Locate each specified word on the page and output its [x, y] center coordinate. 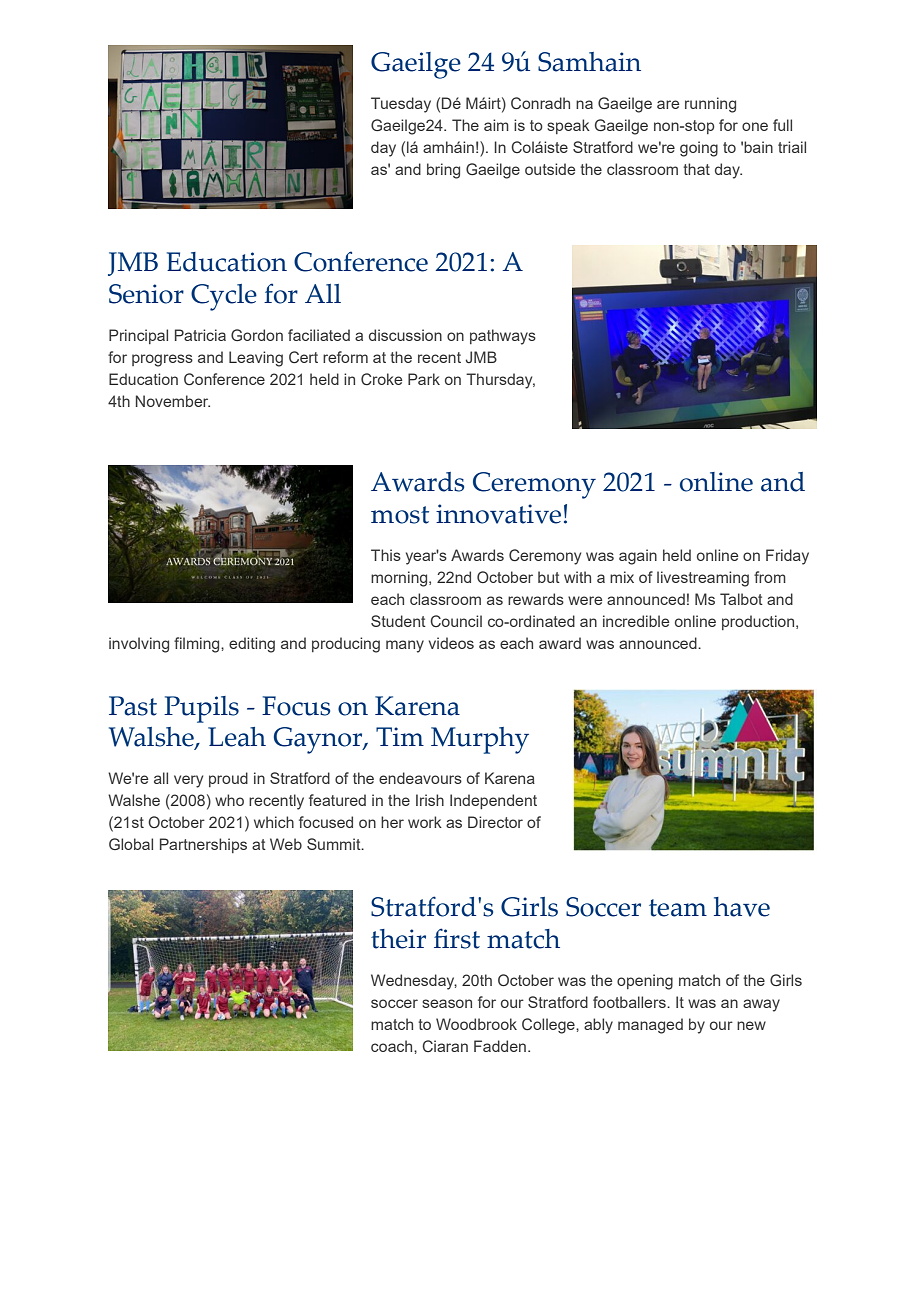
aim [496, 125]
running [710, 105]
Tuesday [401, 105]
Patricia [200, 335]
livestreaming [703, 579]
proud [228, 779]
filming [198, 645]
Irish [430, 800]
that [696, 169]
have [742, 907]
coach [393, 1046]
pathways [503, 337]
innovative [498, 514]
